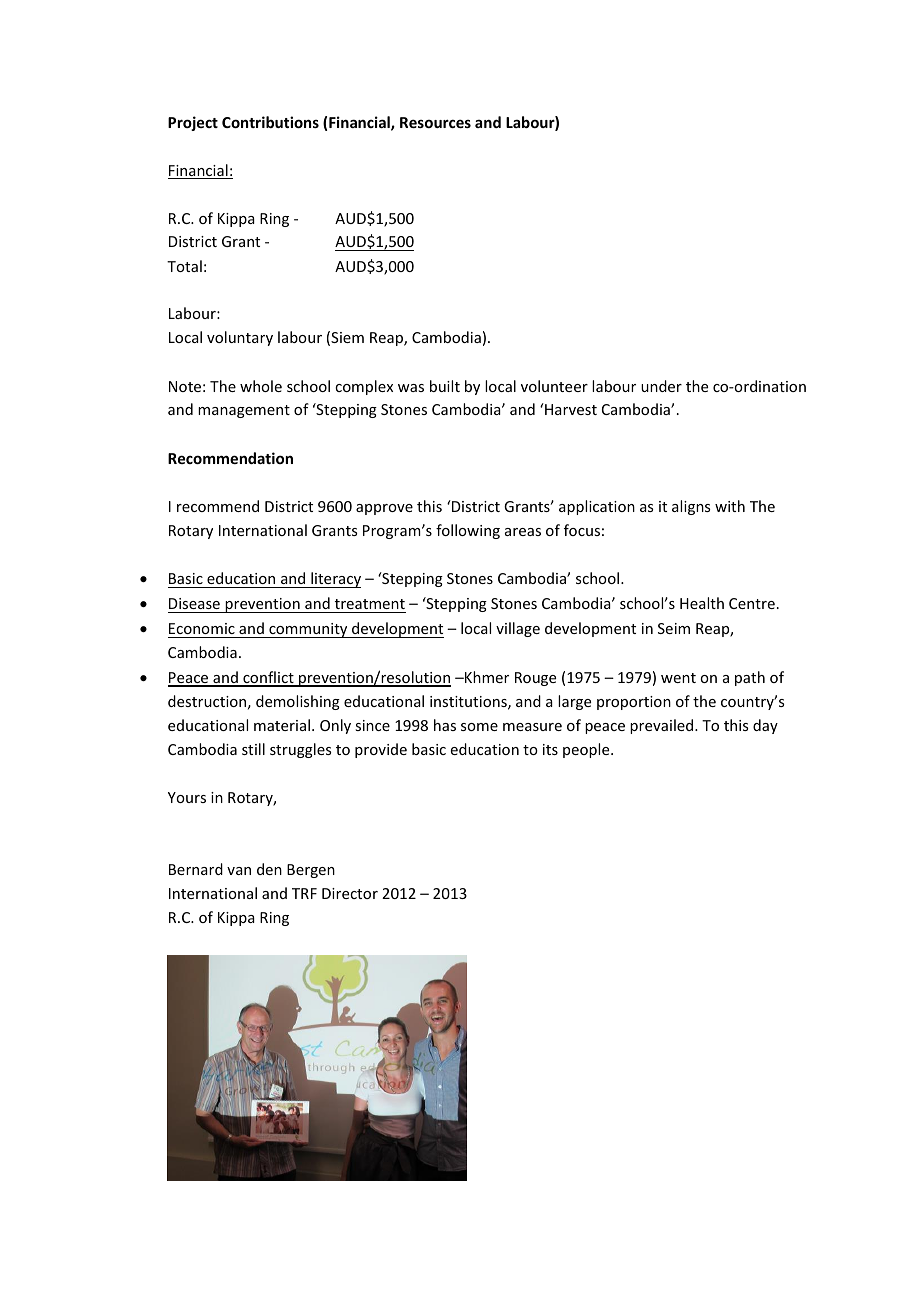 This screenshot has width=924, height=1308. Describe the element at coordinates (239, 871) in the screenshot. I see `van` at that location.
